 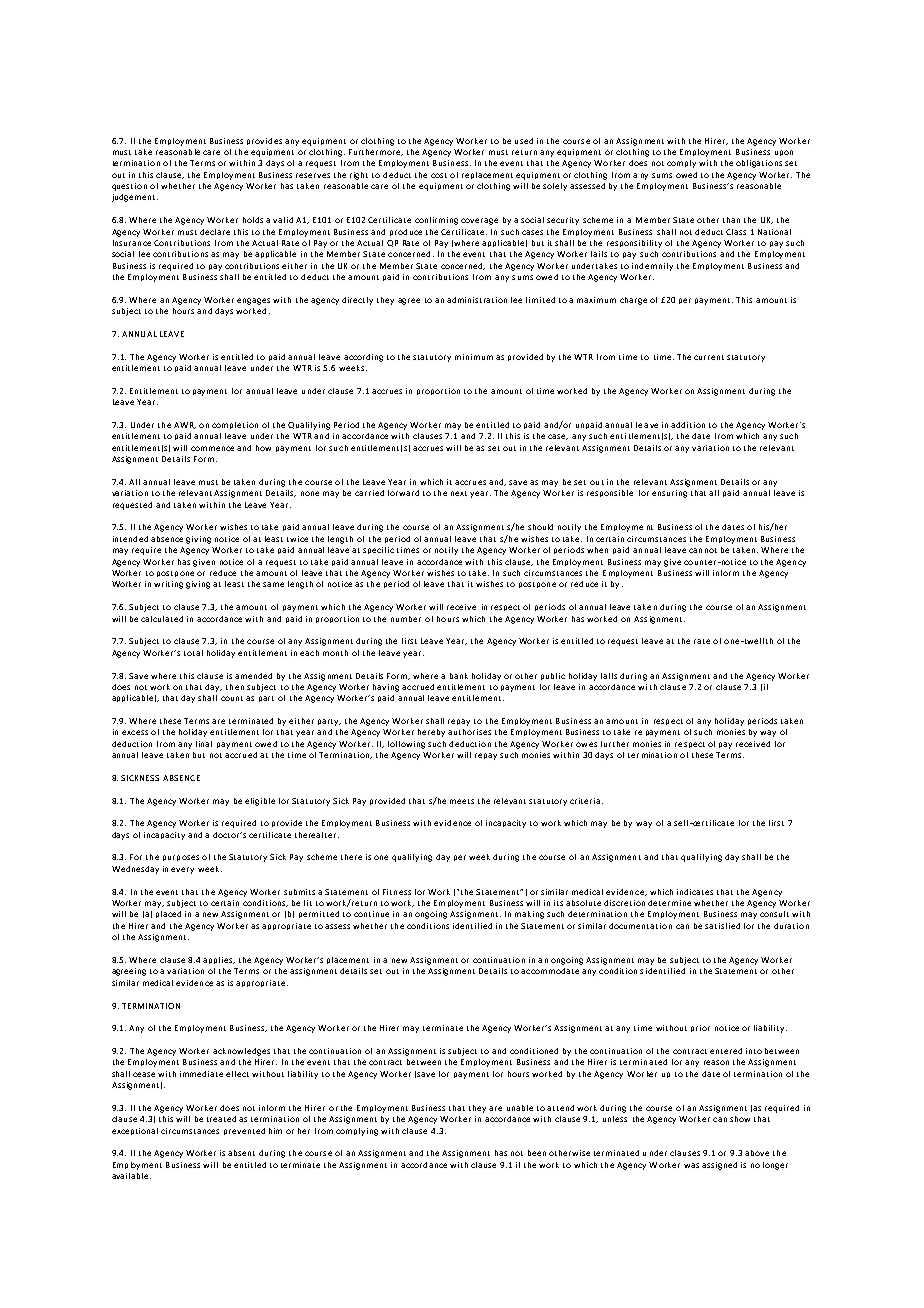 What do you see at coordinates (695, 892) in the screenshot?
I see `indicates` at bounding box center [695, 892].
